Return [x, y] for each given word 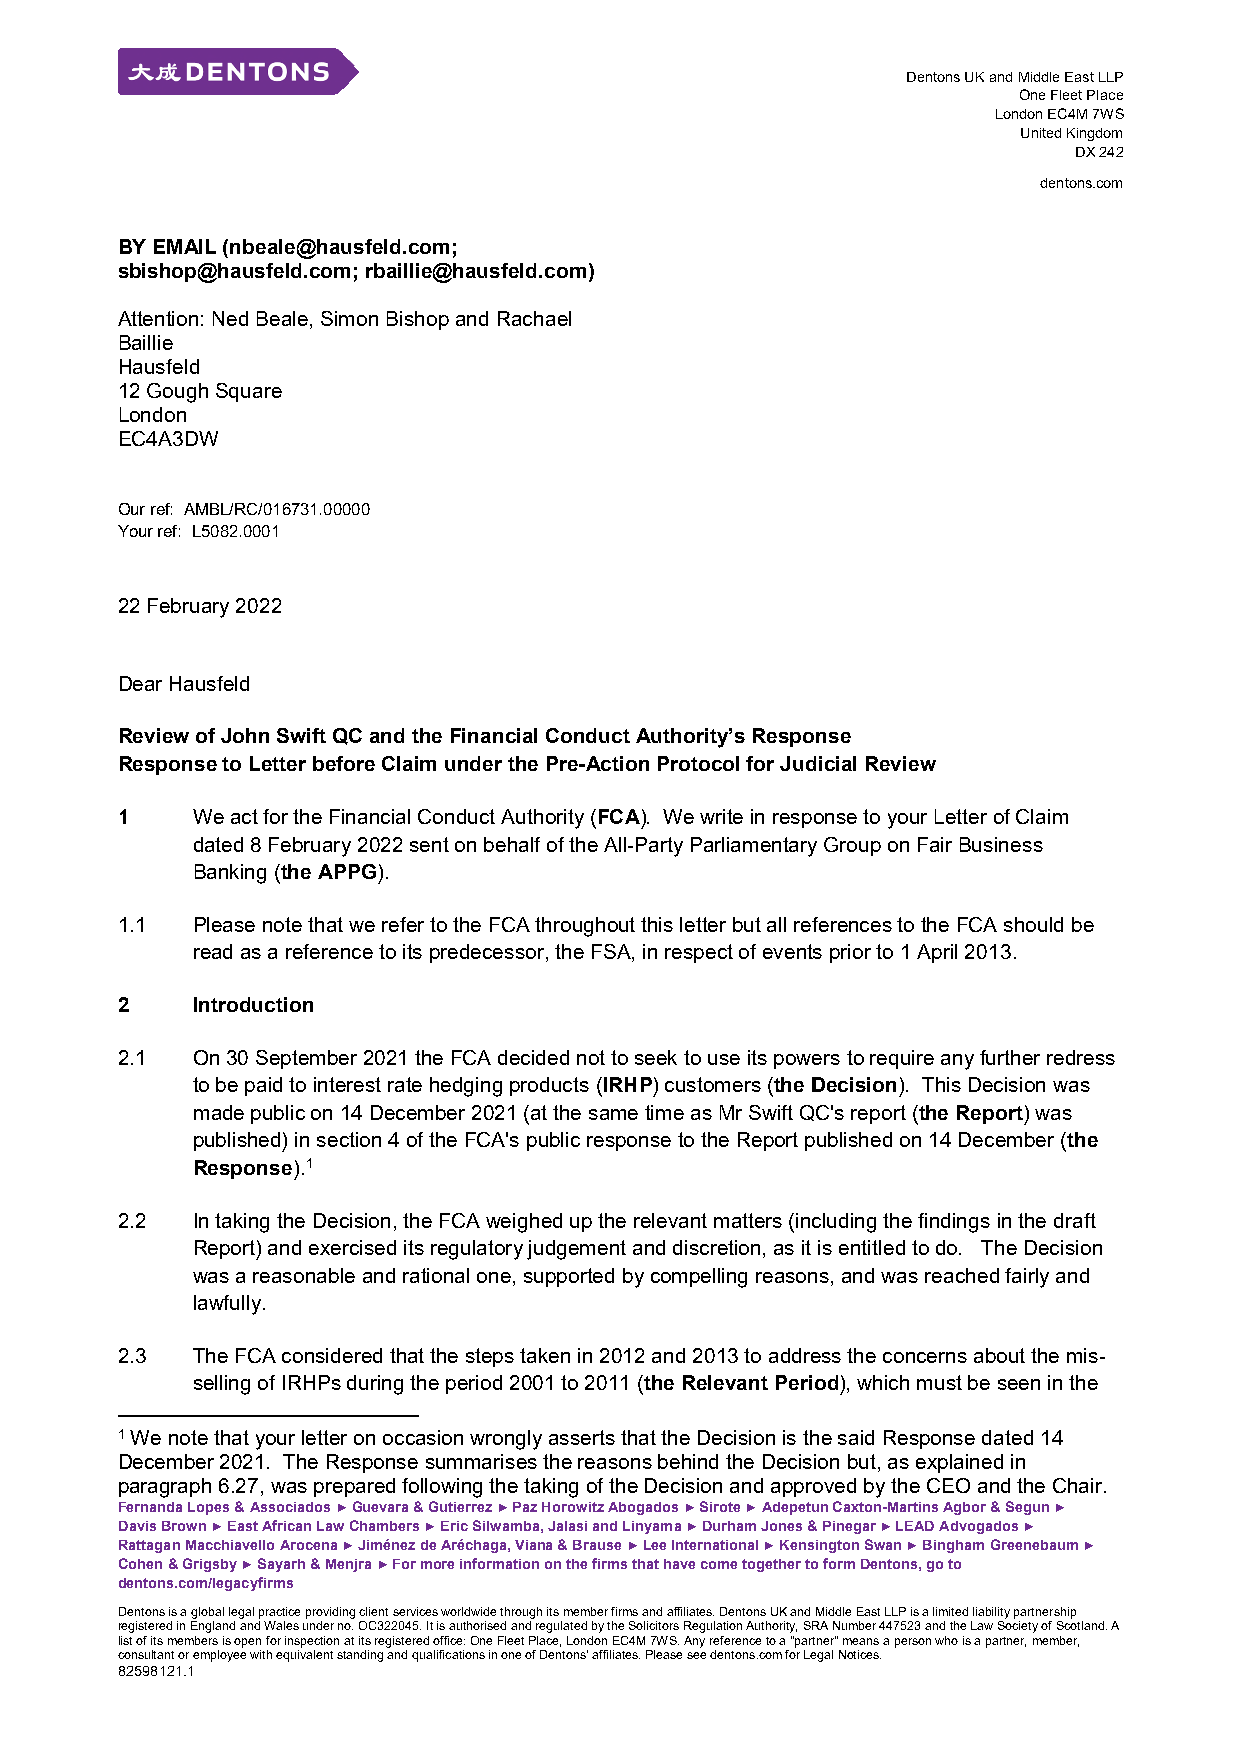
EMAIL [185, 246]
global [207, 1613]
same [613, 1114]
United [1041, 133]
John [245, 735]
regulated [561, 1627]
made [219, 1112]
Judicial [818, 763]
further [1010, 1057]
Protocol [698, 763]
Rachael [534, 318]
